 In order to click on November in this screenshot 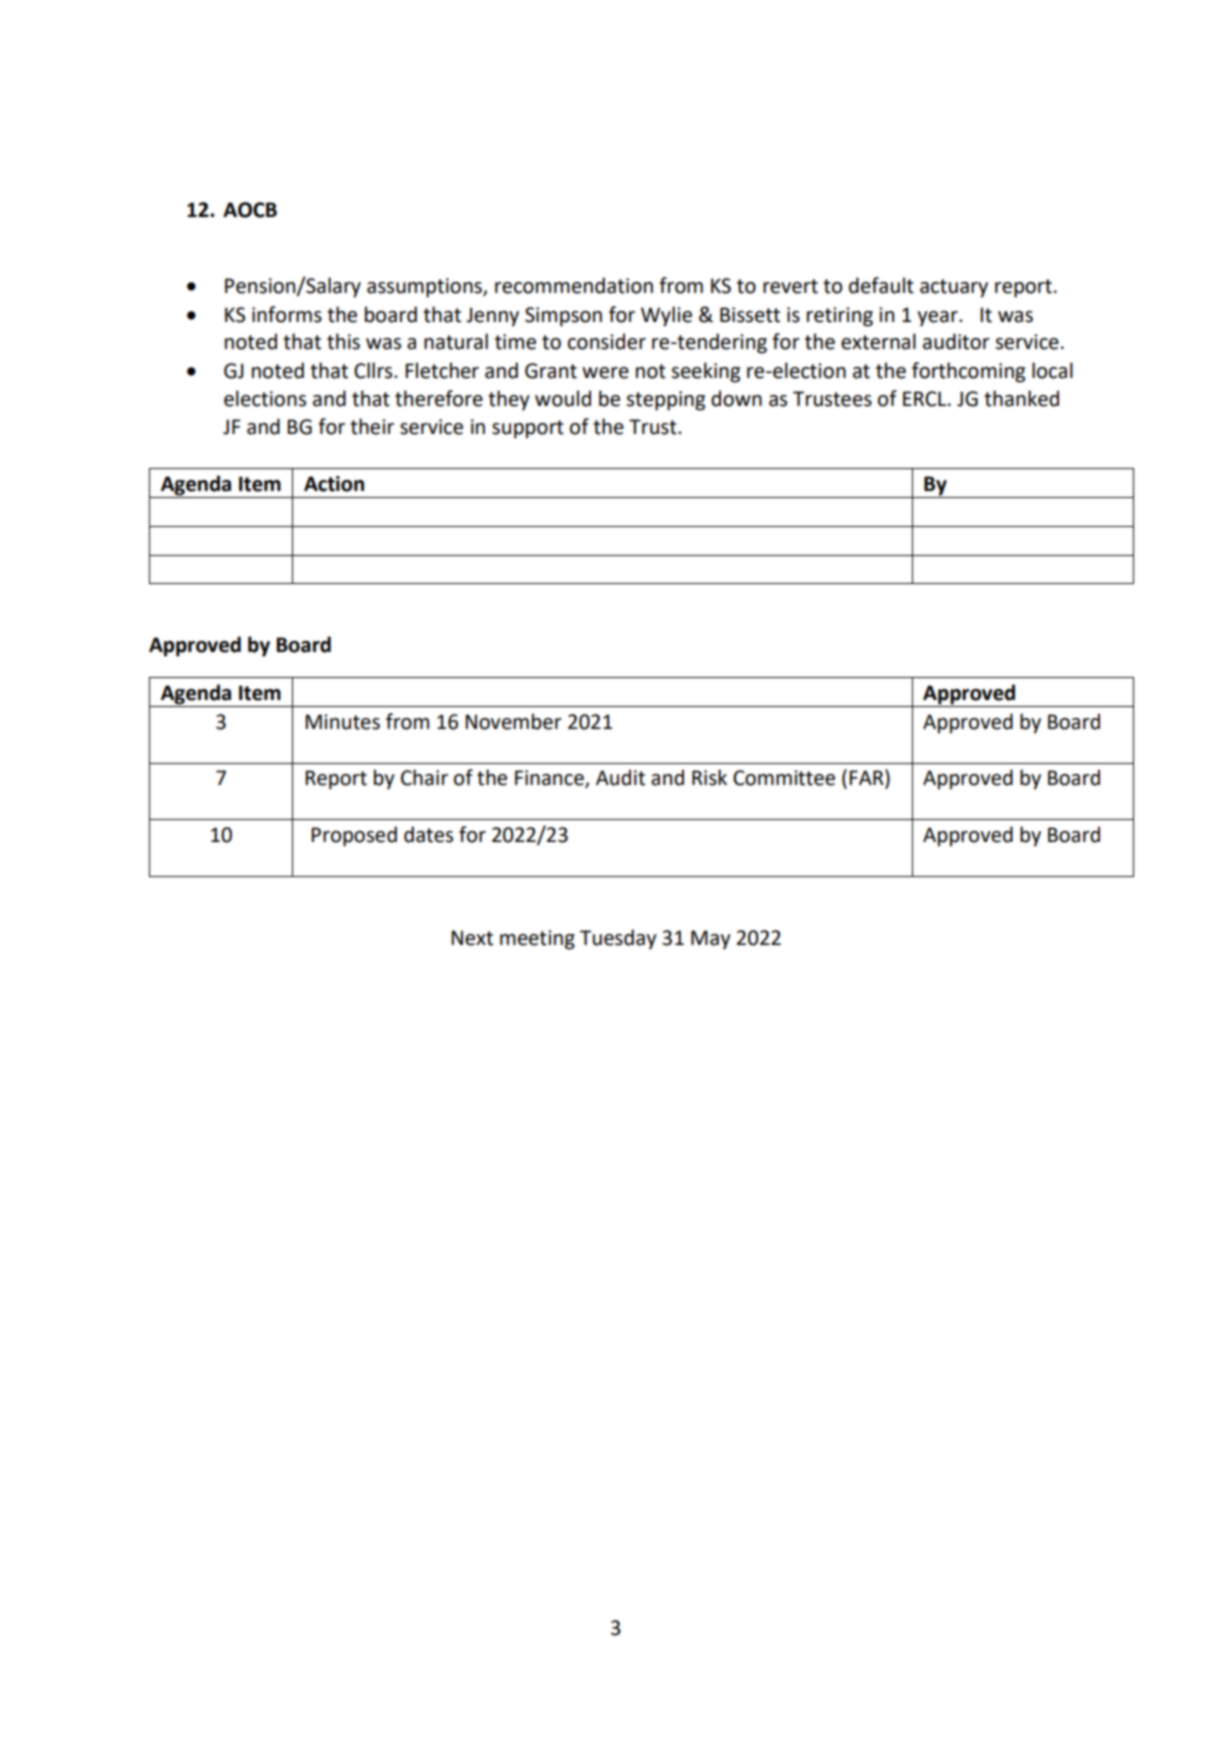, I will do `click(513, 721)`.
